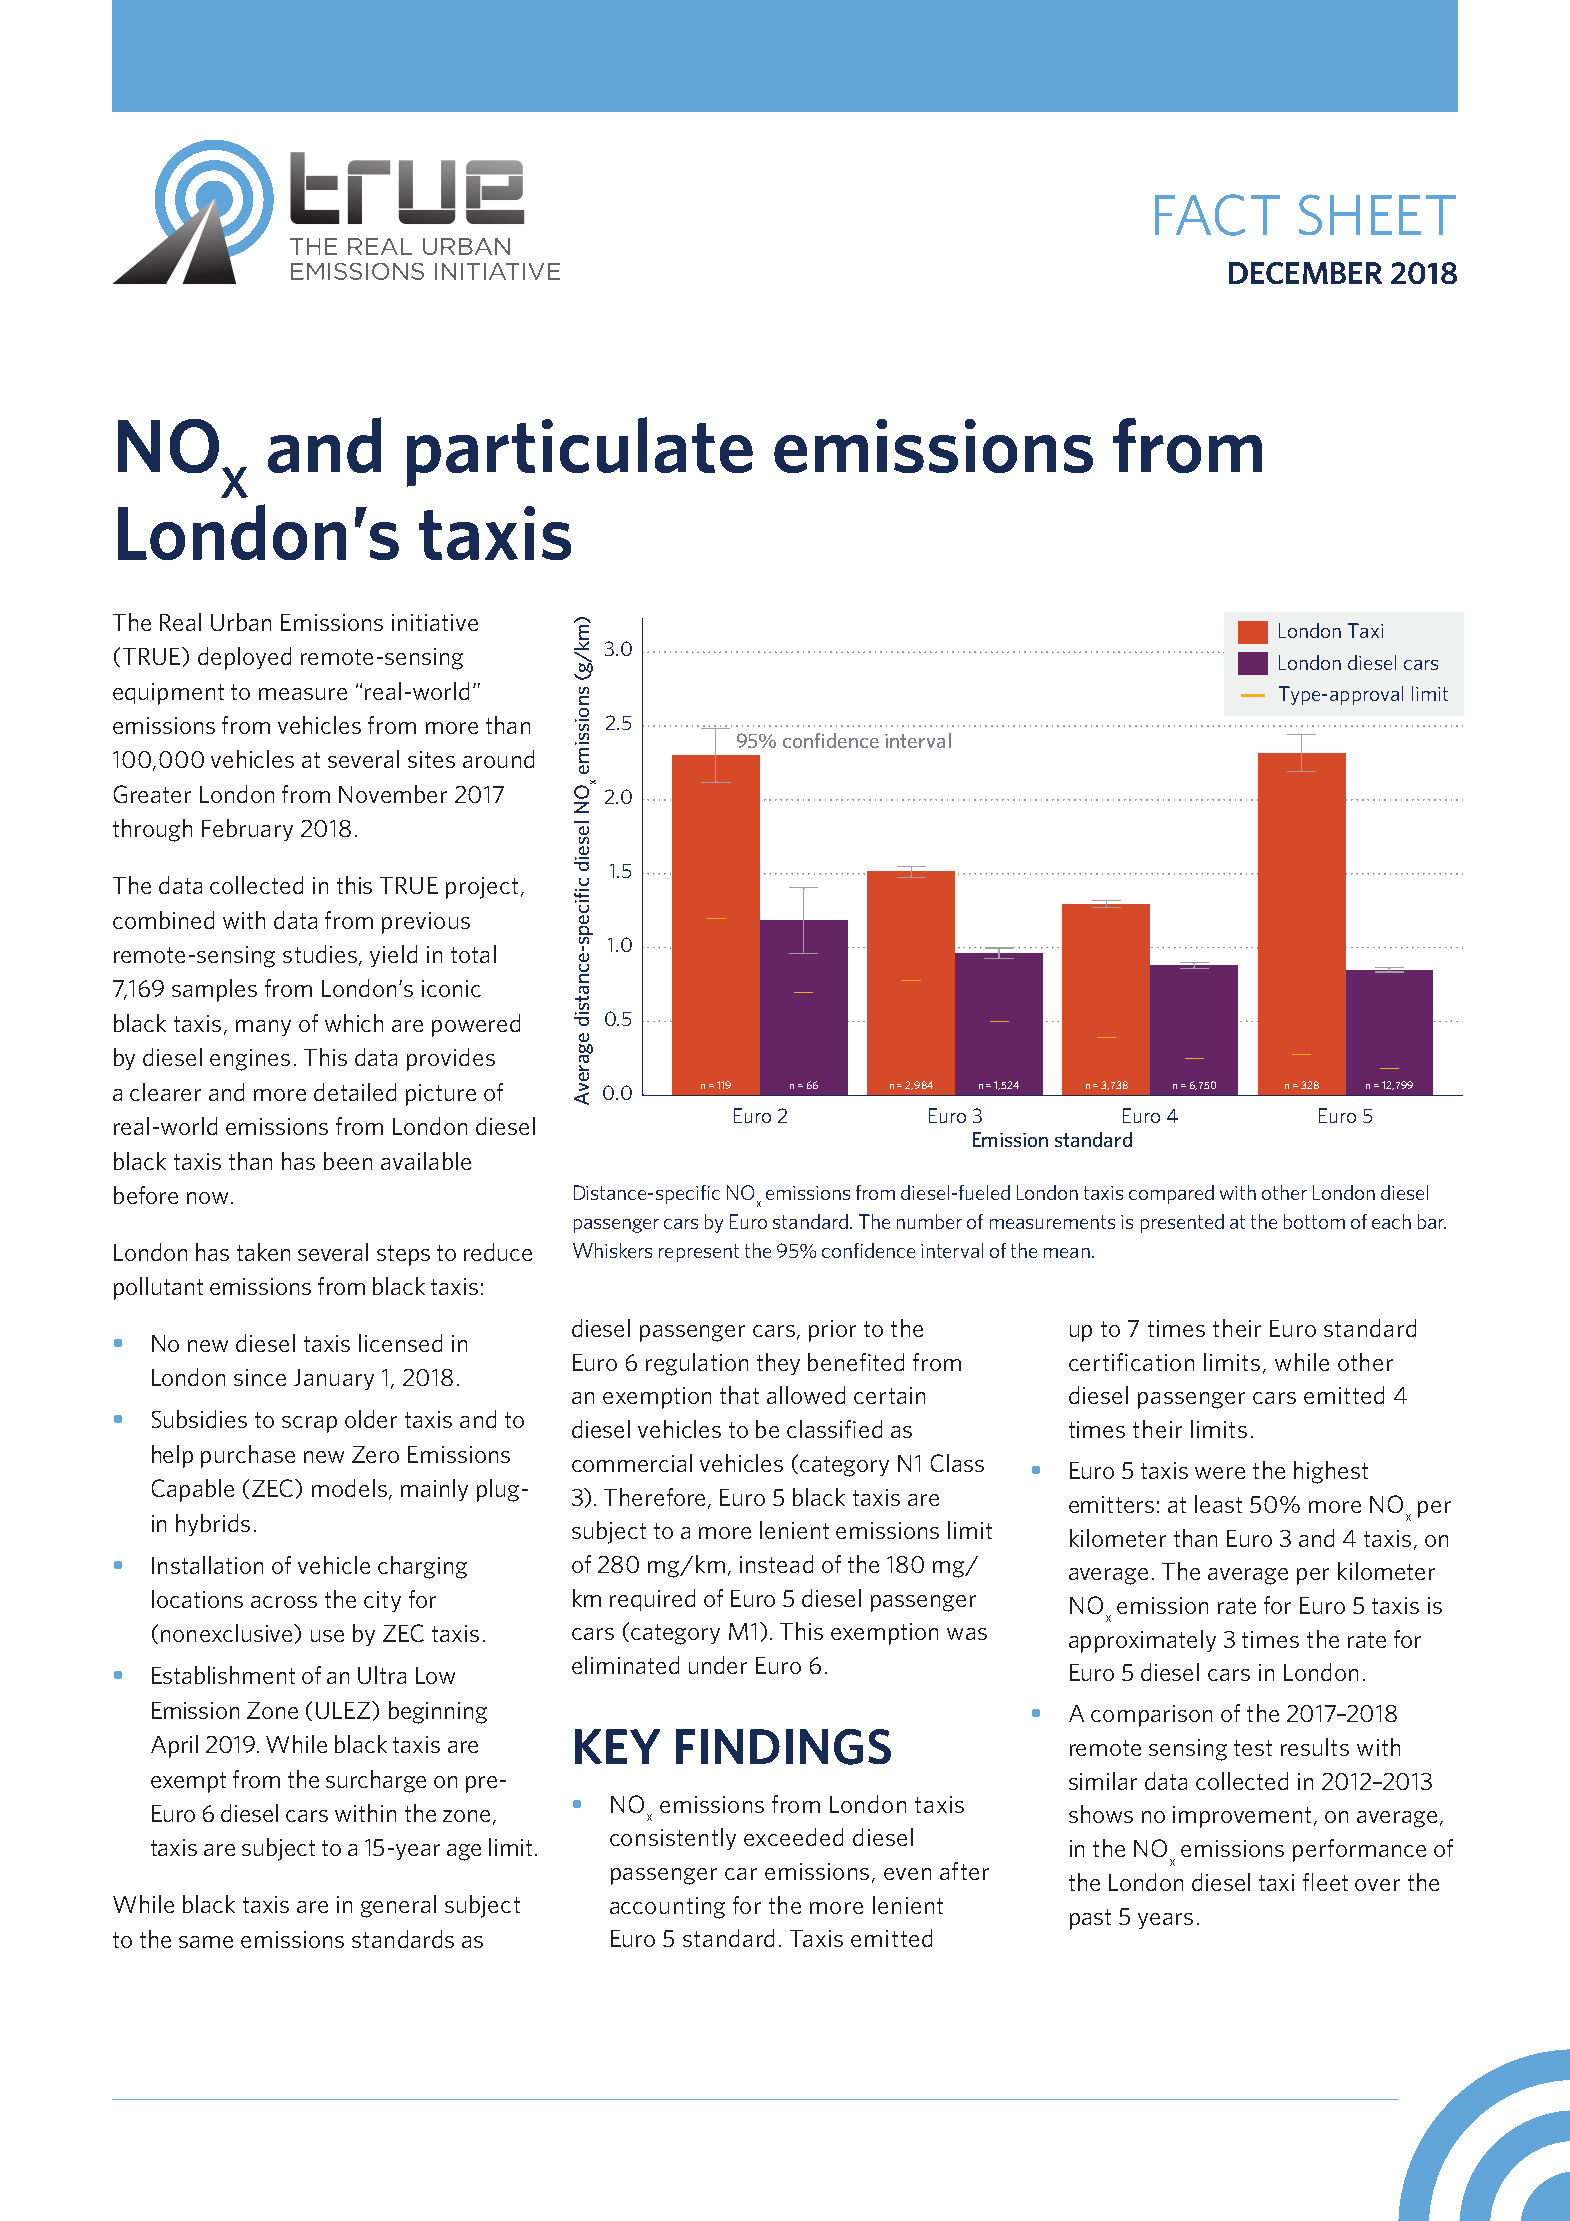 This screenshot has height=2221, width=1570. Describe the element at coordinates (1131, 1362) in the screenshot. I see `certification` at that location.
